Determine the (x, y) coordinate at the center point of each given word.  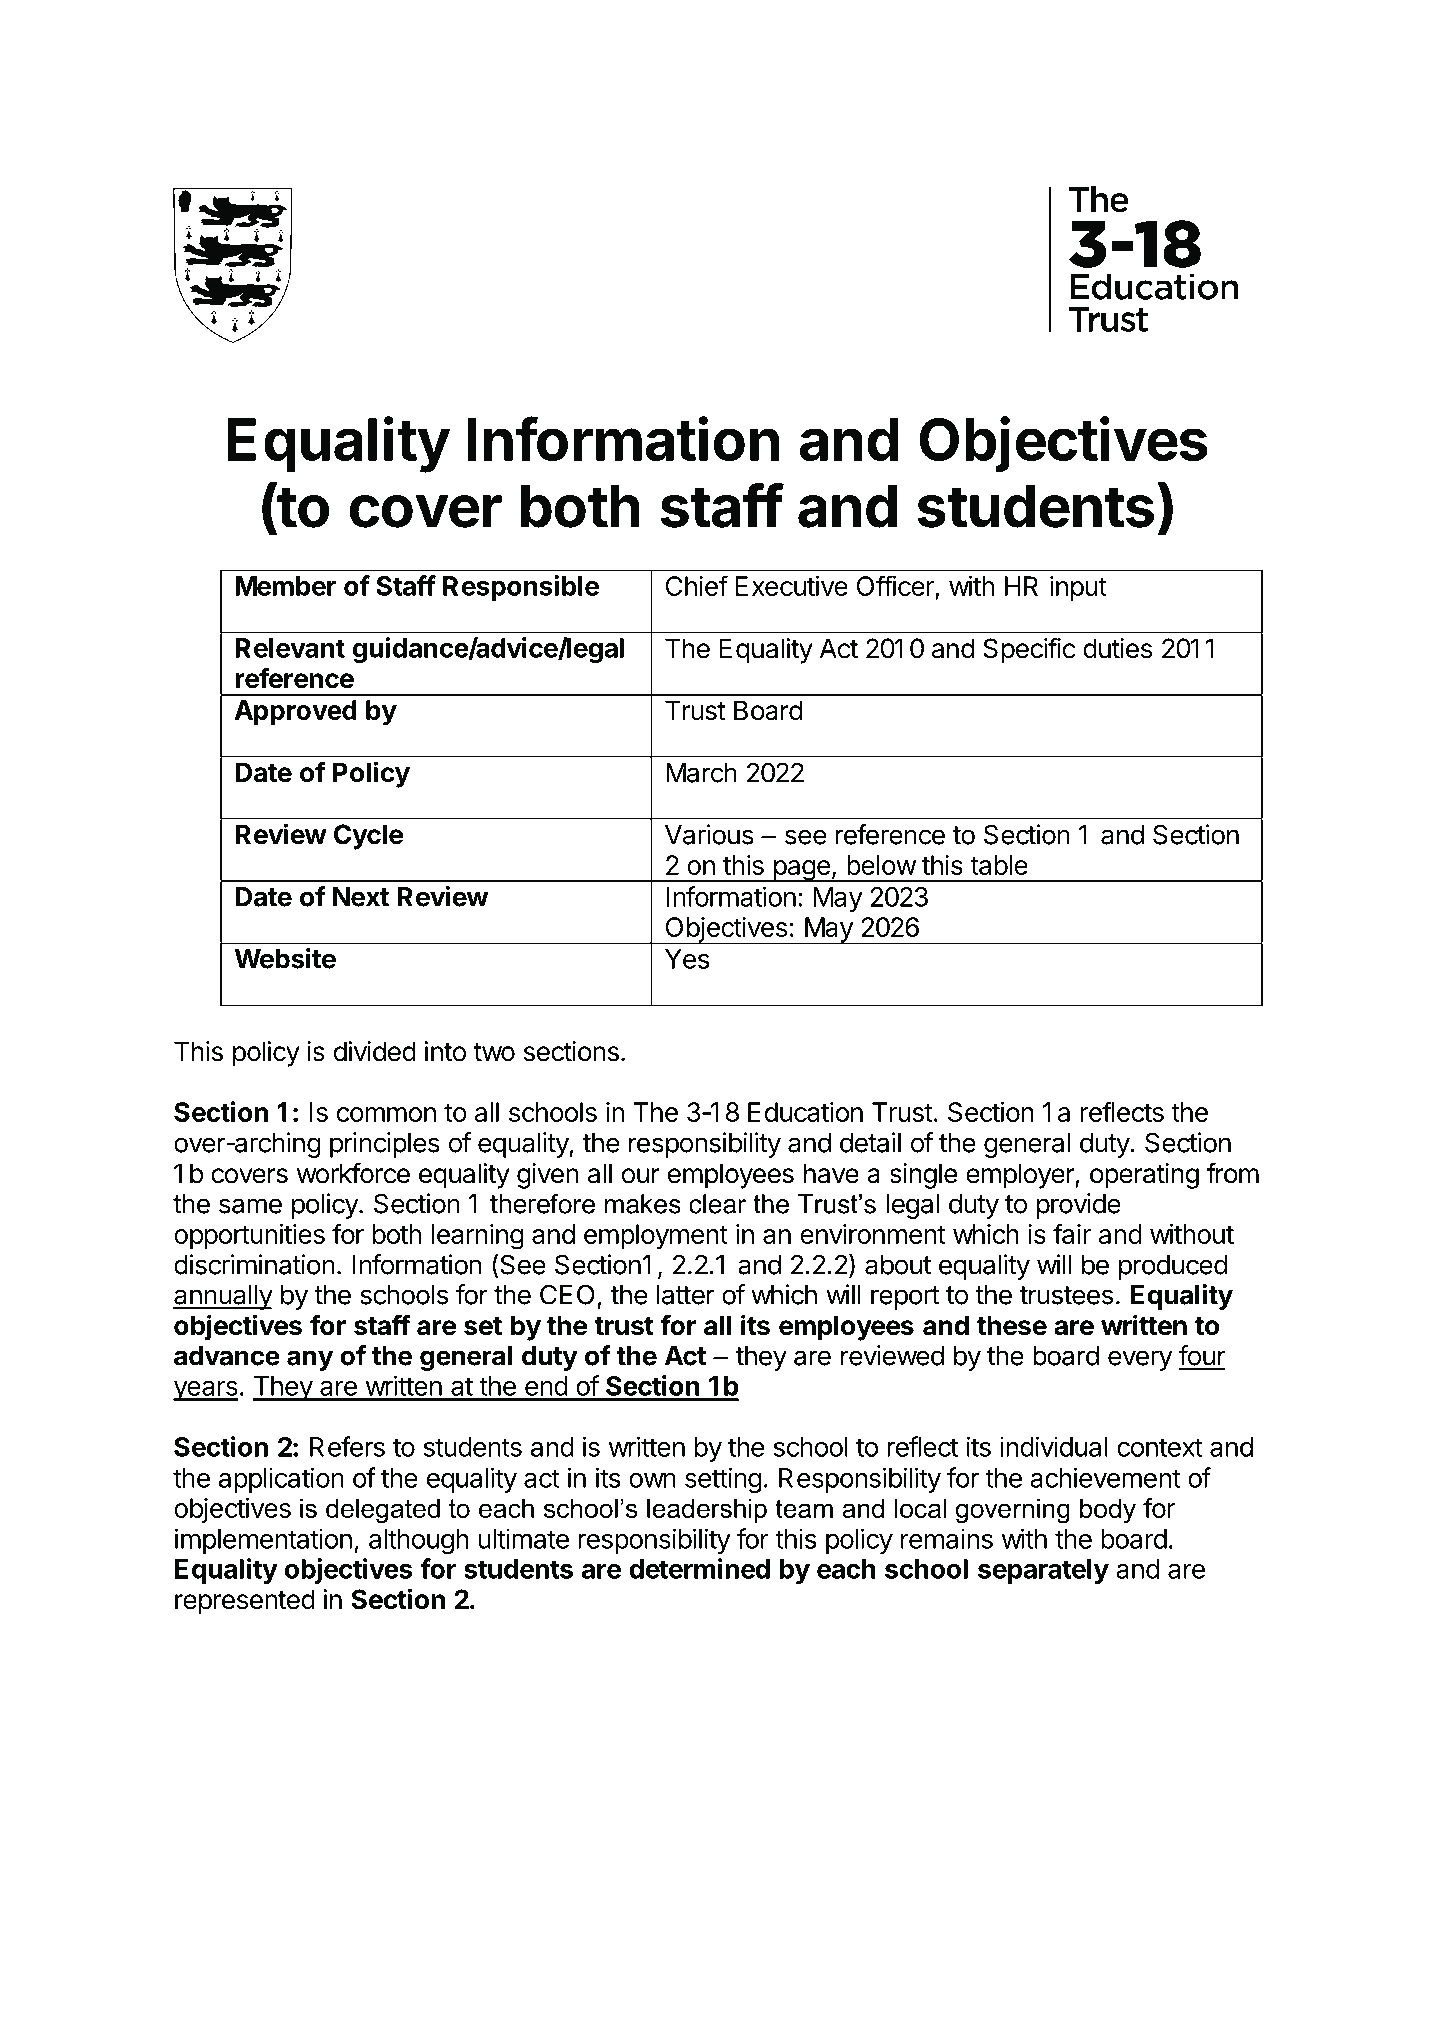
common (386, 1114)
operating (1144, 1176)
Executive (792, 586)
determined (699, 1568)
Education (805, 1112)
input (1078, 588)
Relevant (290, 648)
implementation (263, 1541)
